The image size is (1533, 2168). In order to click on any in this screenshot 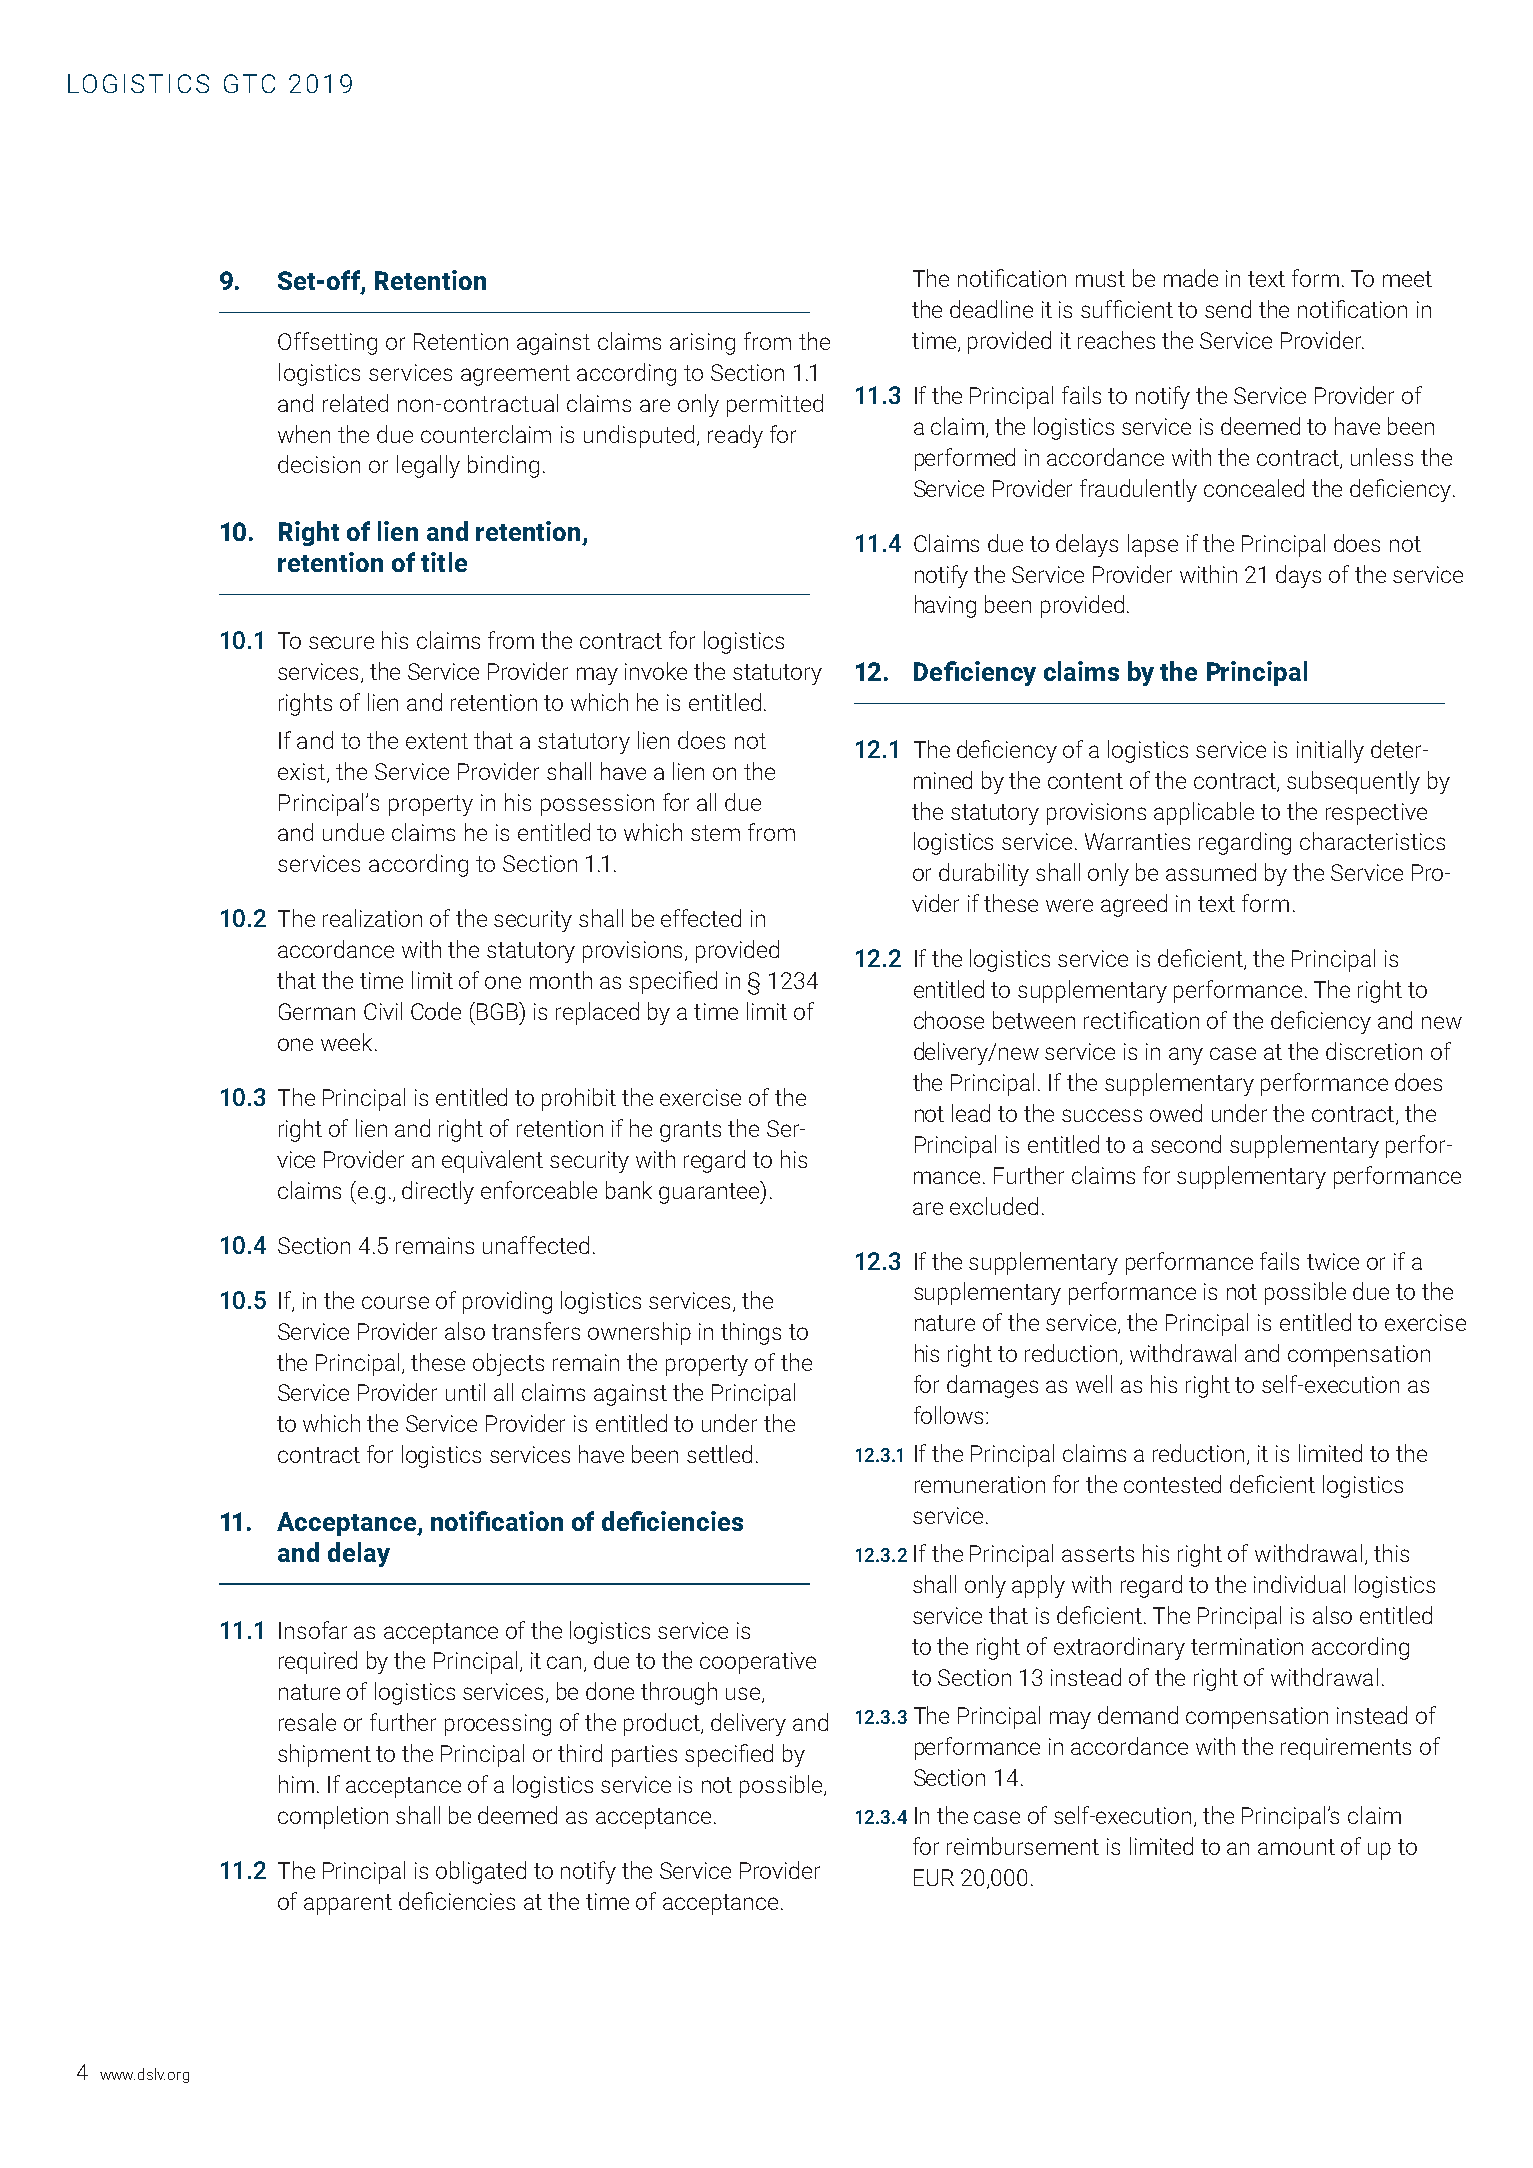, I will do `click(1186, 1056)`.
